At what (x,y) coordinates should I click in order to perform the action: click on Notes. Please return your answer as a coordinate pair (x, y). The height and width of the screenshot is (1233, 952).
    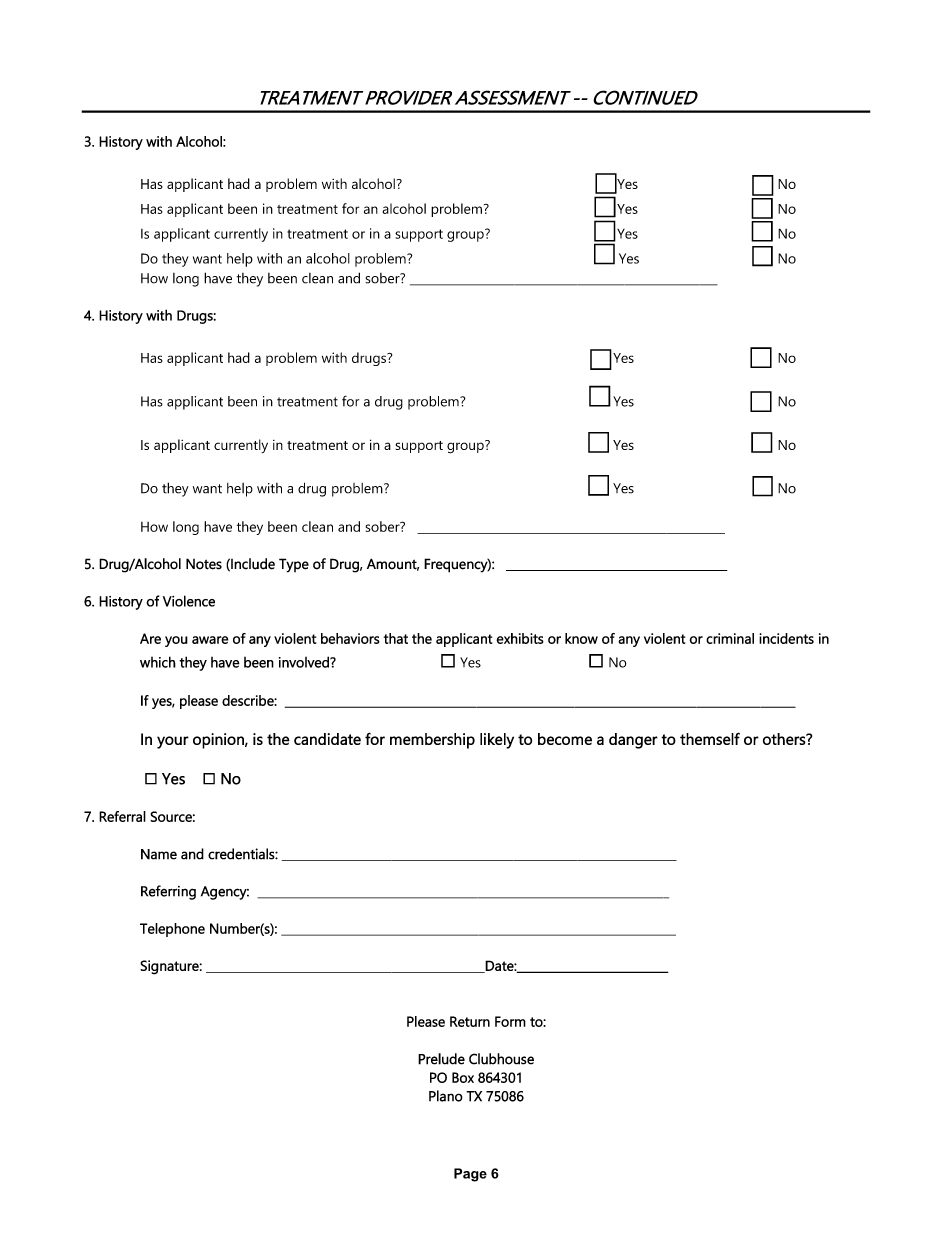
    Looking at the image, I should click on (204, 564).
